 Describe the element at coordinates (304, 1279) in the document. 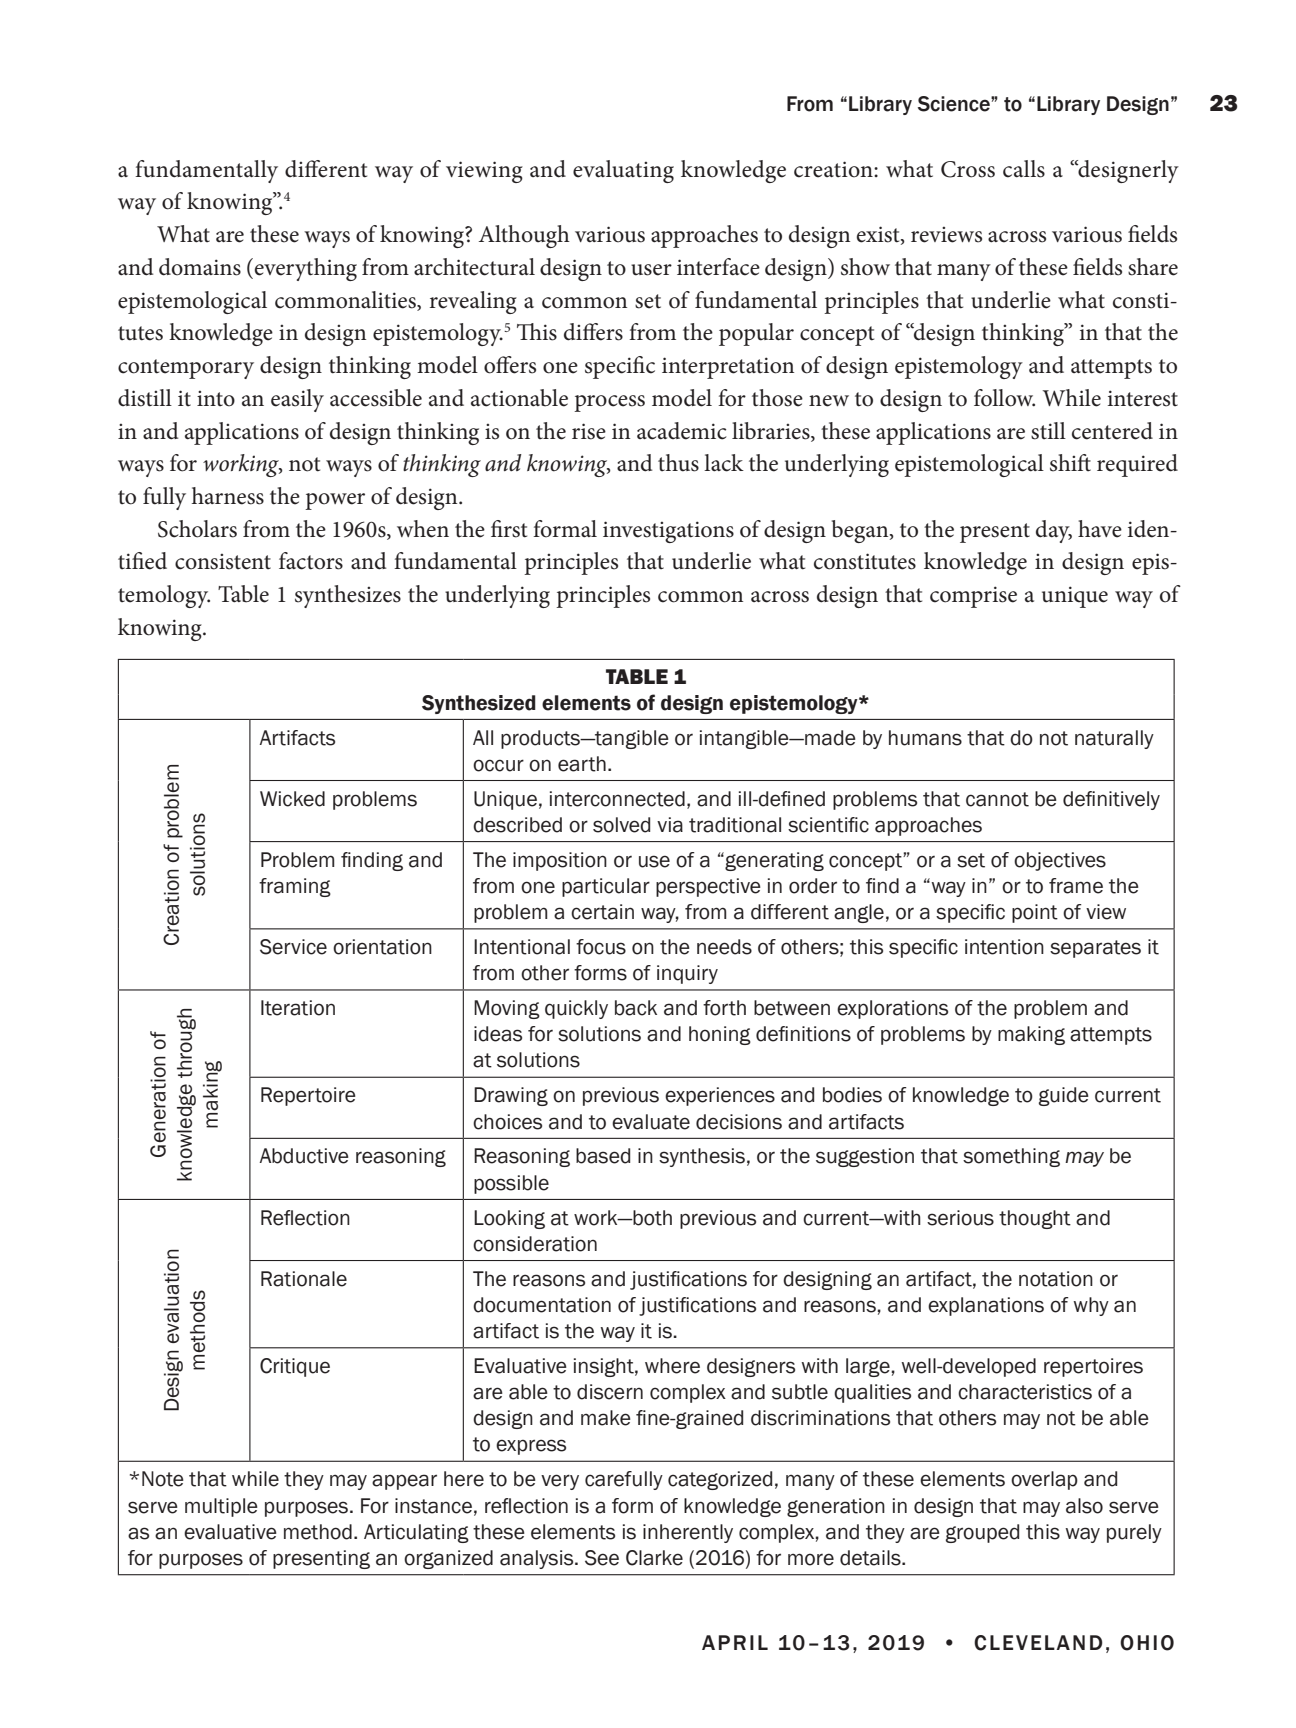

I see `Rationale` at that location.
